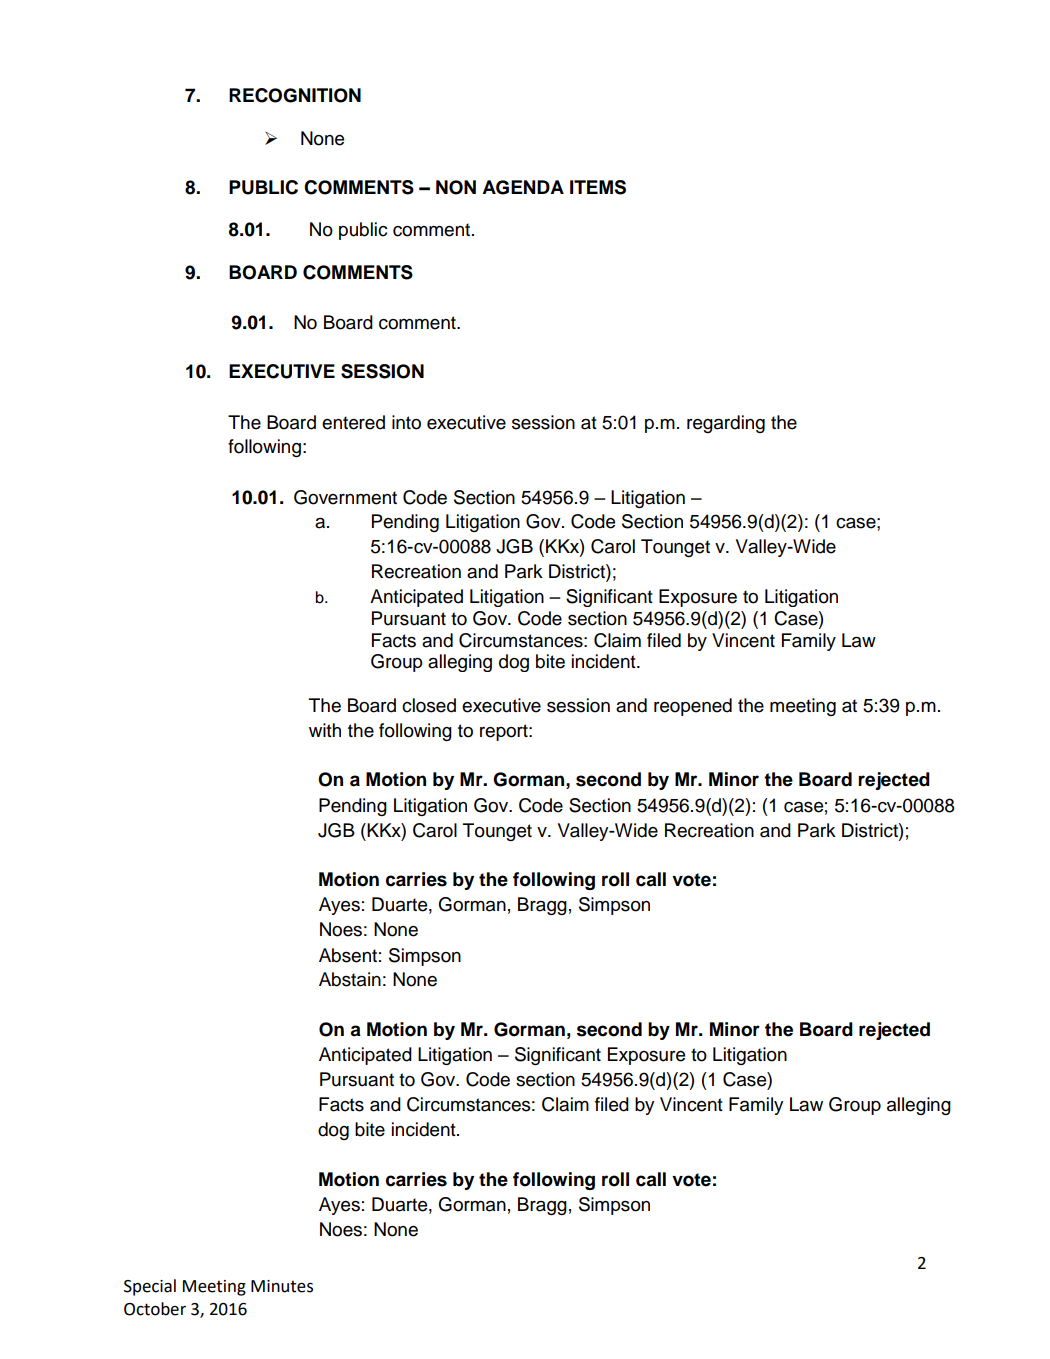  Describe the element at coordinates (406, 422) in the screenshot. I see `into` at that location.
